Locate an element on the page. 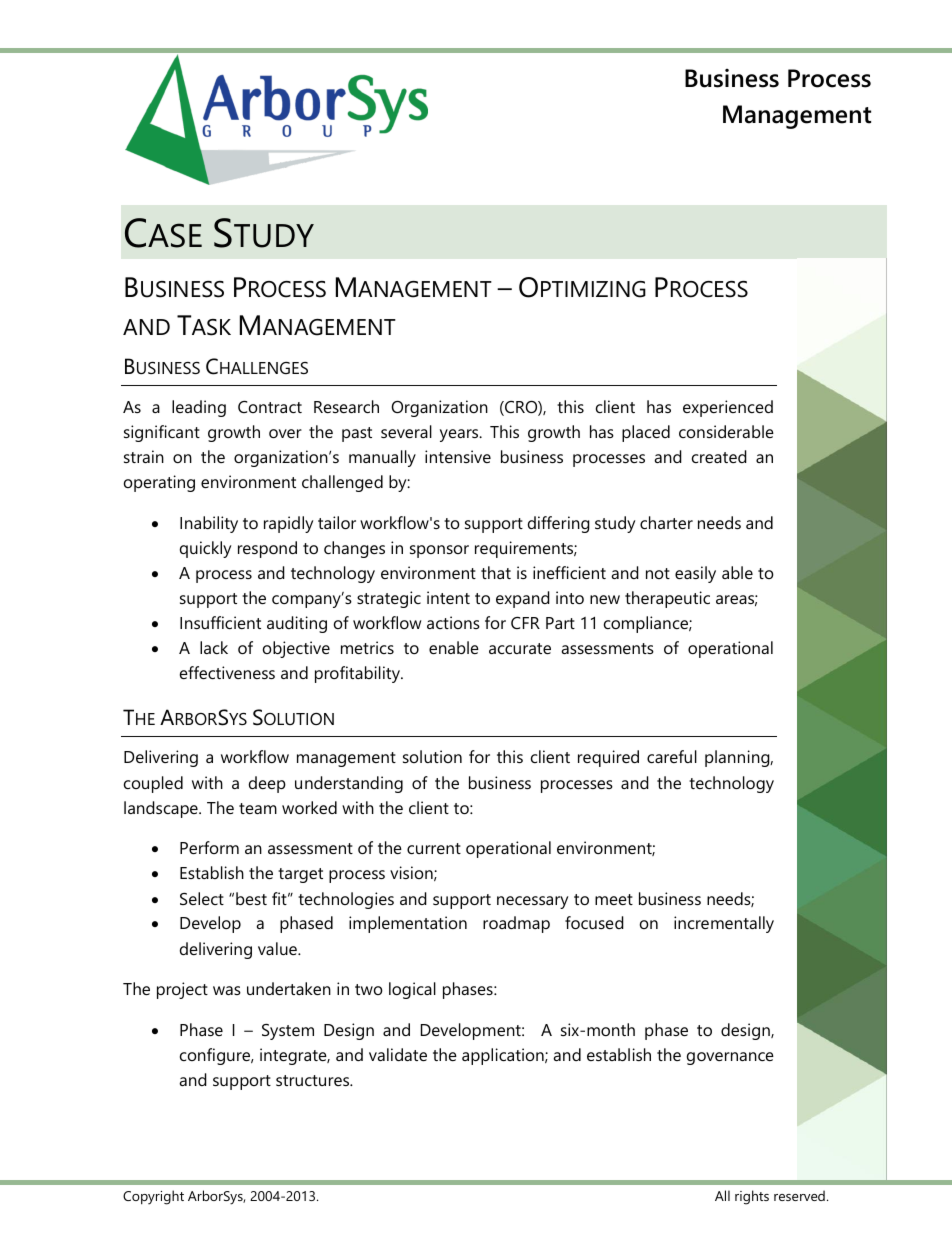  rights is located at coordinates (752, 1197).
